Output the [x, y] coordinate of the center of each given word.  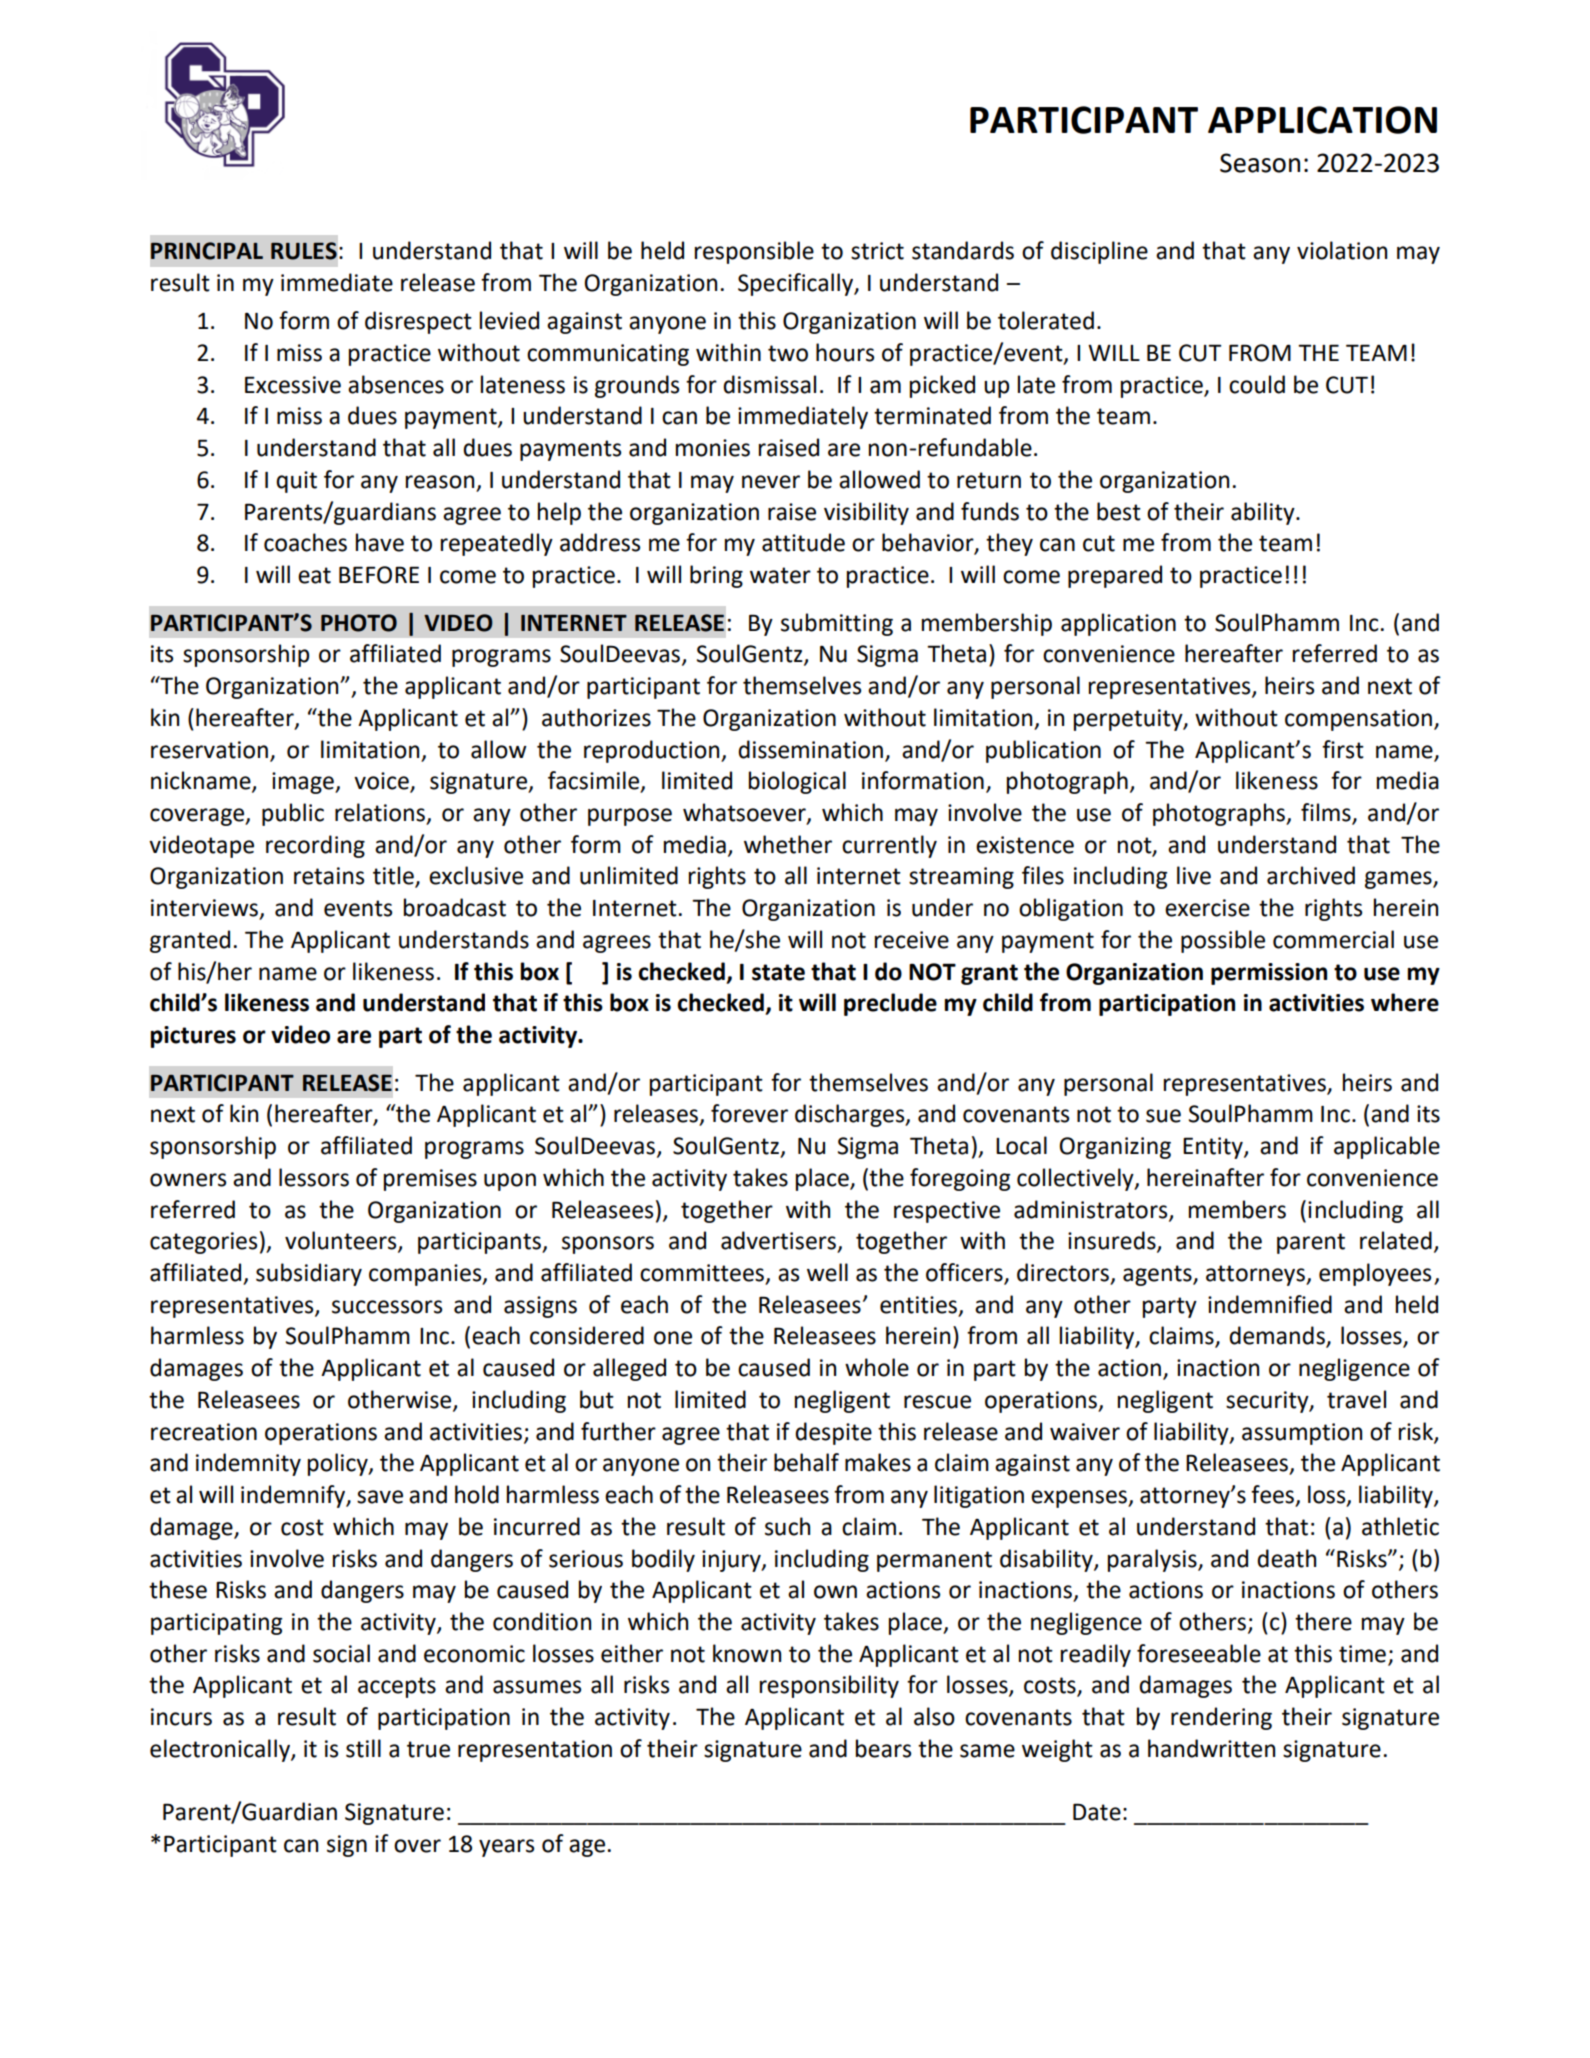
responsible [754, 252]
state [778, 972]
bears [883, 1748]
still [363, 1748]
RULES [304, 251]
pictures [193, 1037]
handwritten [1211, 1748]
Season [1260, 163]
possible [1223, 941]
